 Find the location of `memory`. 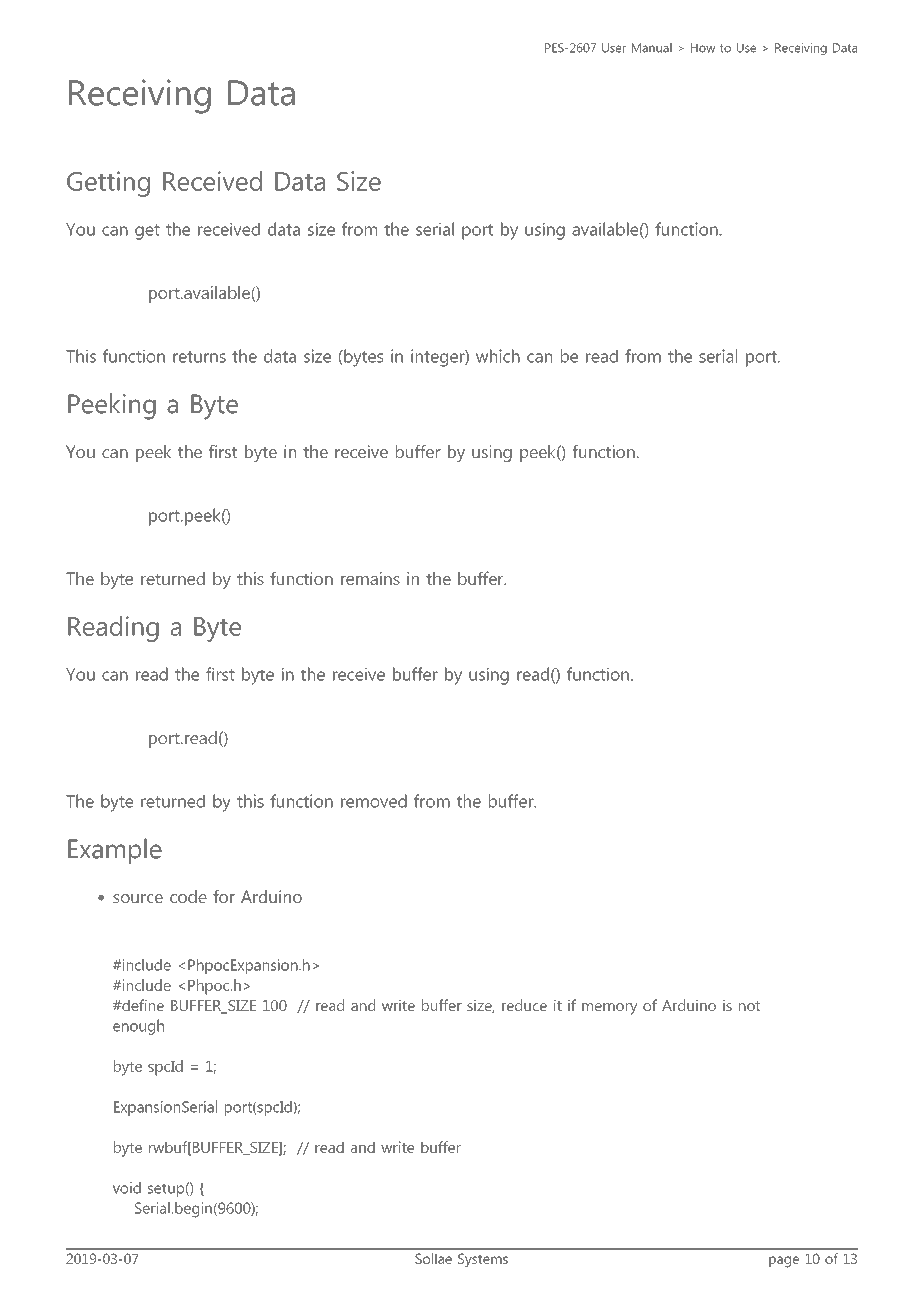

memory is located at coordinates (609, 1009).
